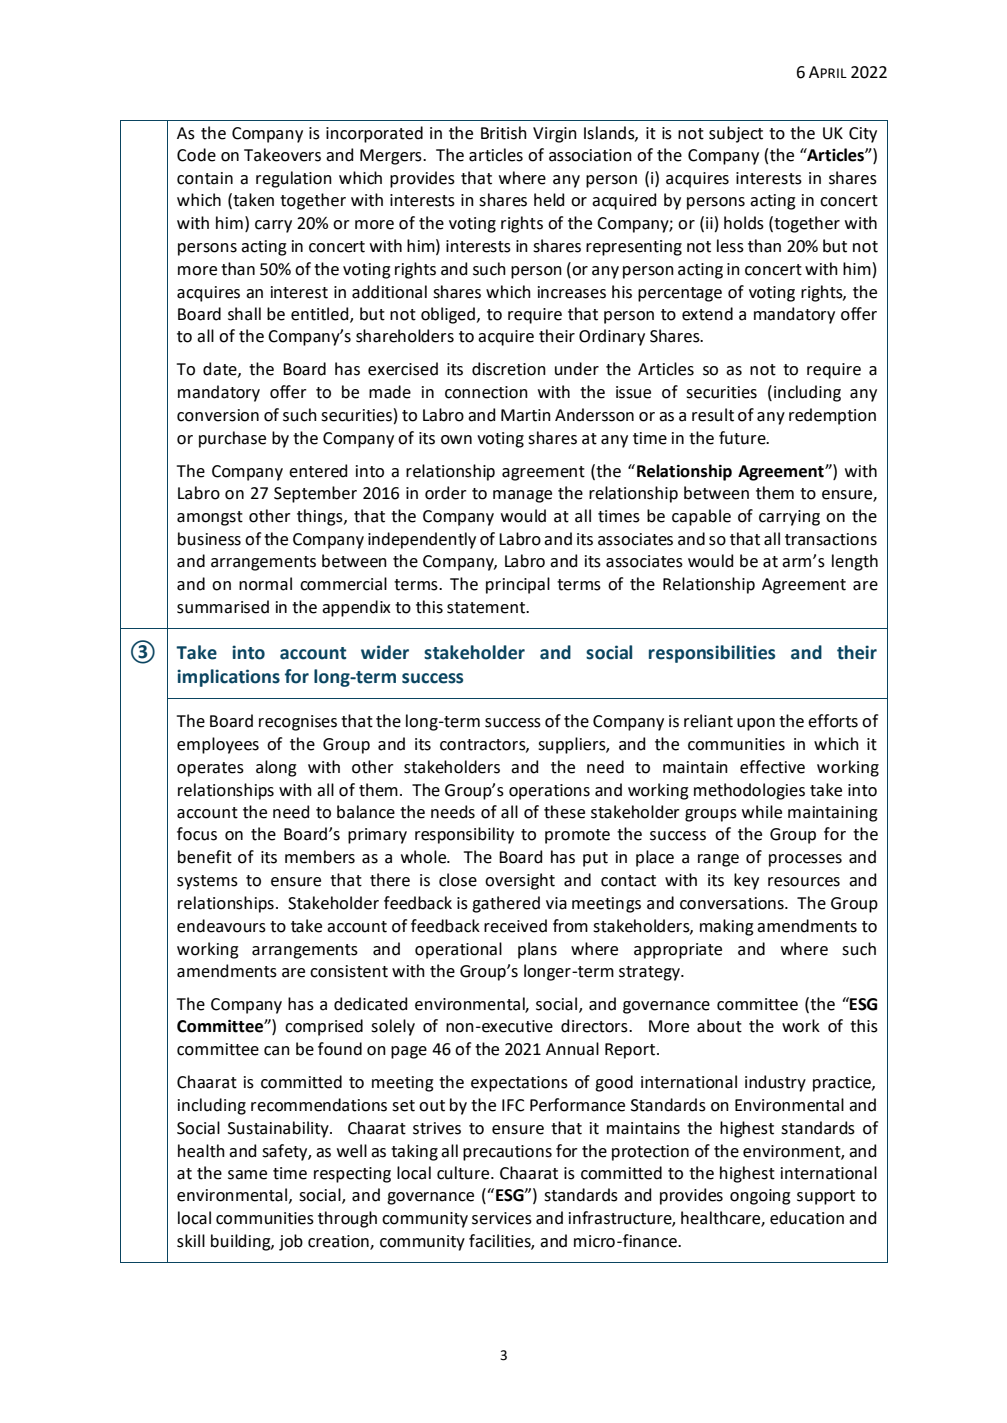  Describe the element at coordinates (537, 950) in the screenshot. I see `plans` at that location.
